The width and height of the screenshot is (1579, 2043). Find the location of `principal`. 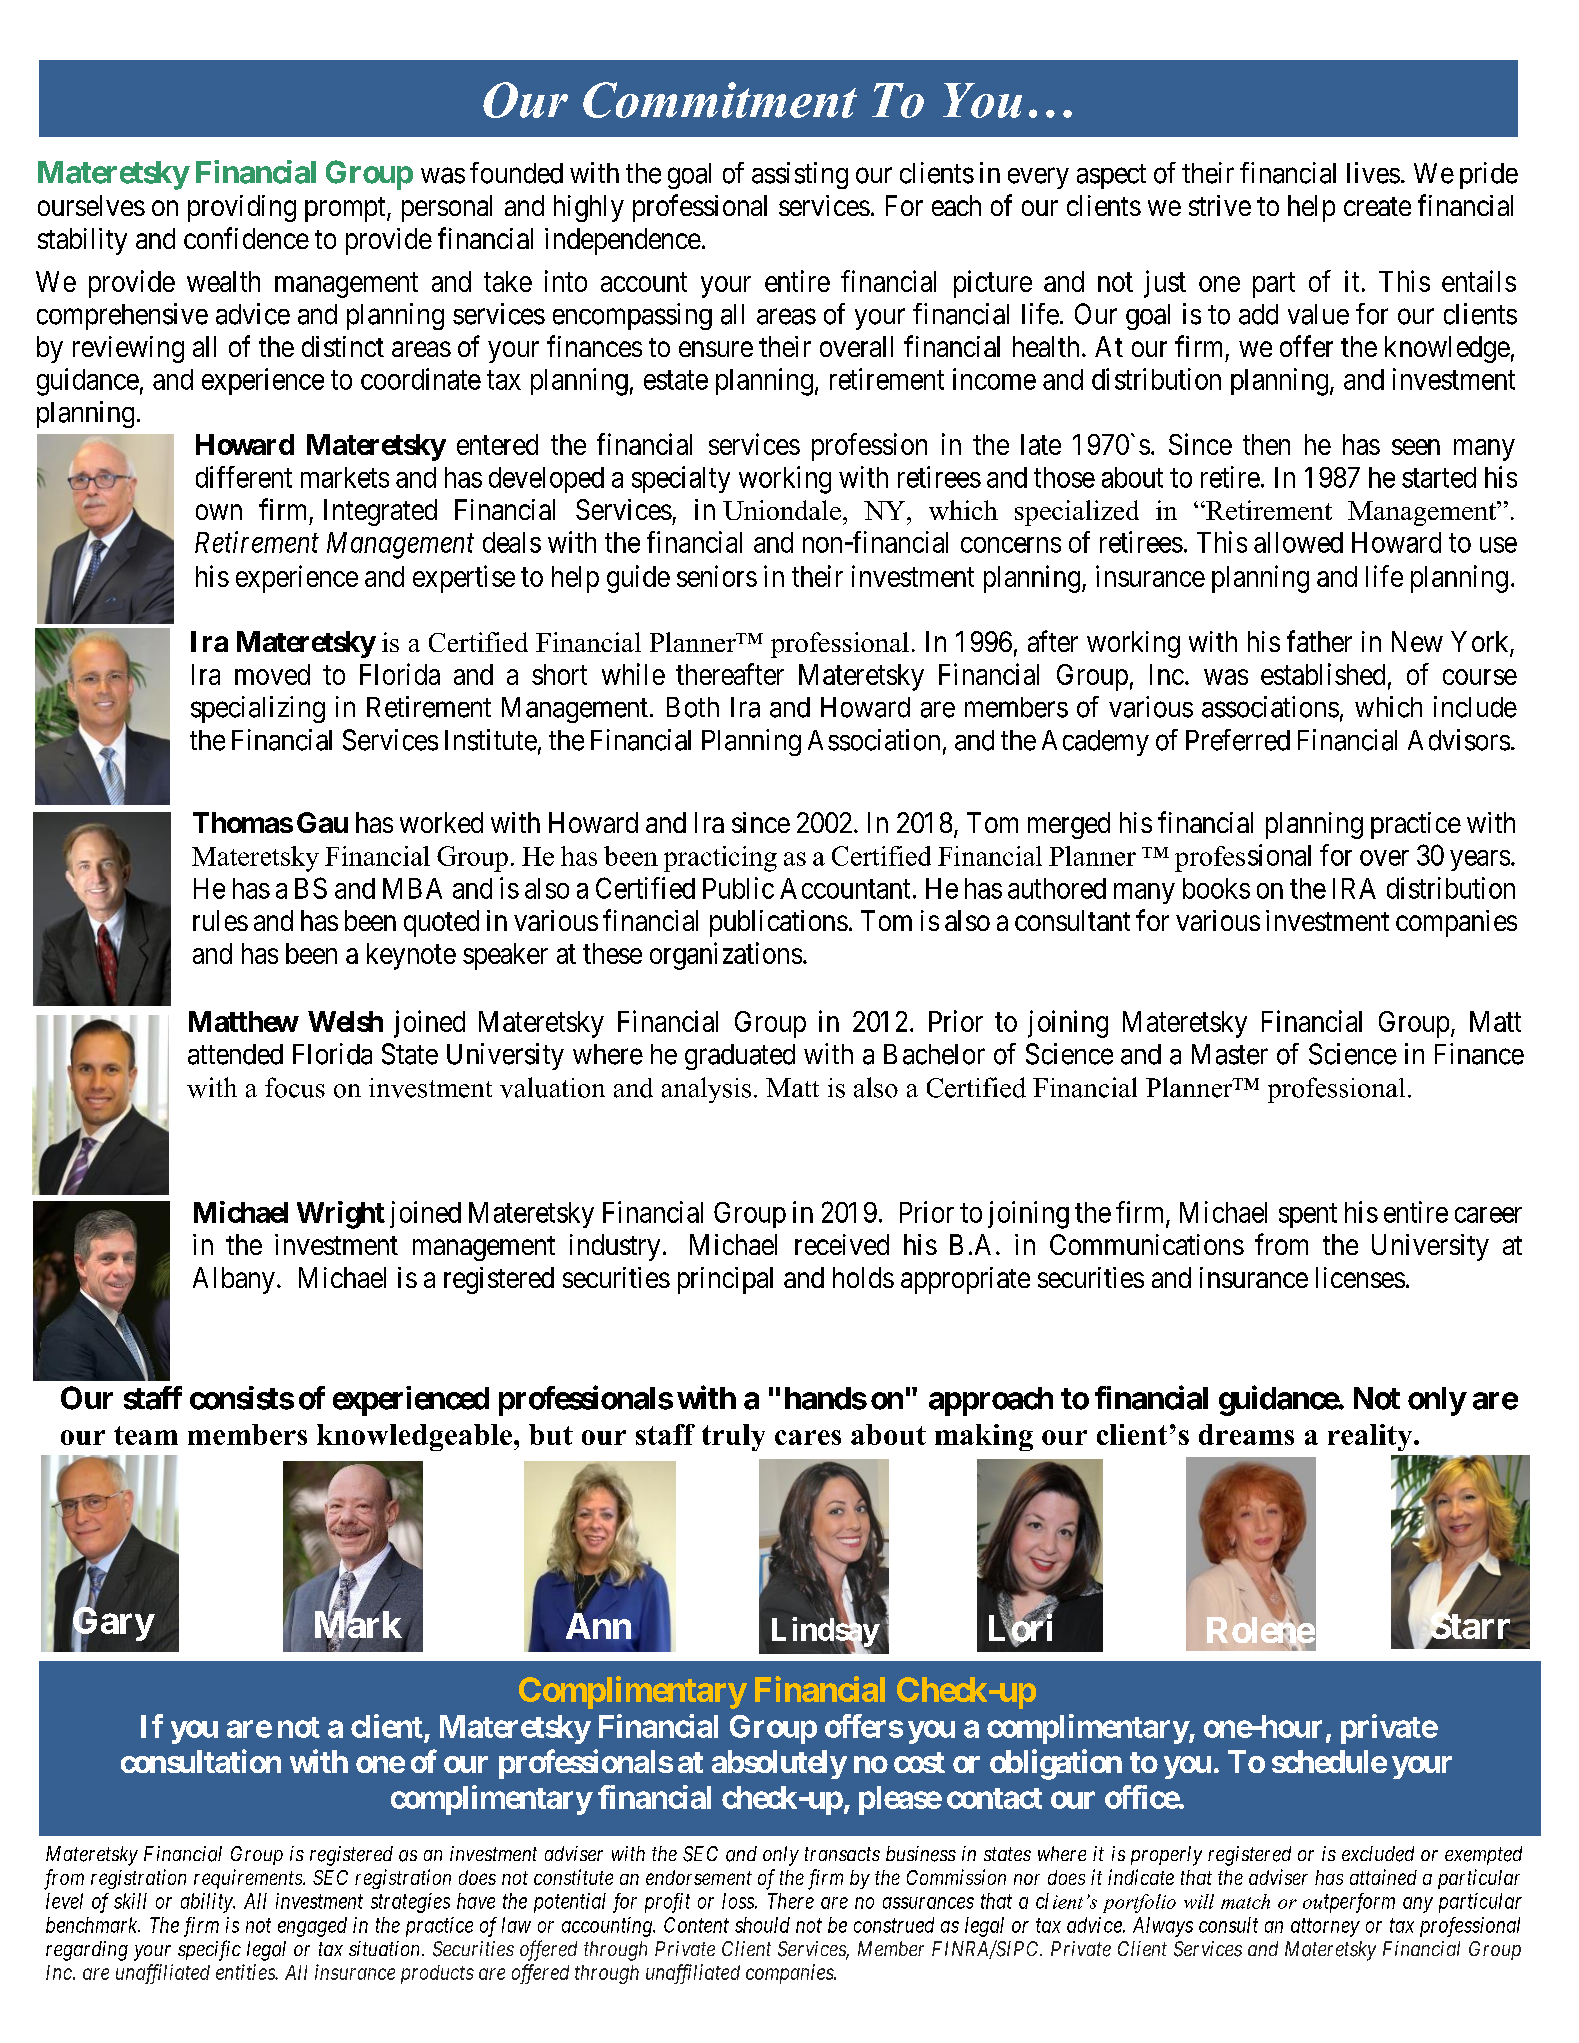

principal is located at coordinates (725, 1280).
